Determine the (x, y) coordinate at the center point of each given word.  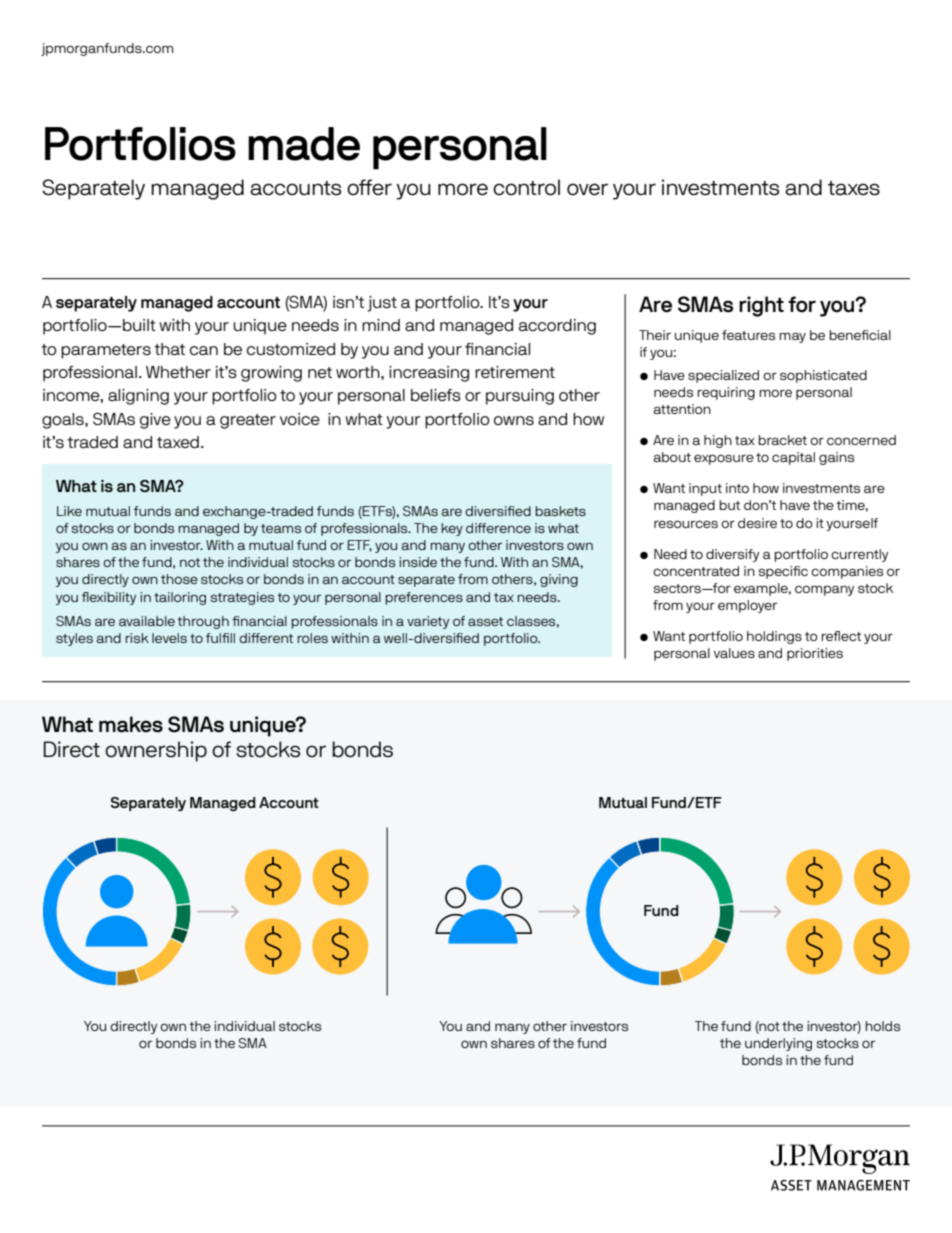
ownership (156, 751)
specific (783, 572)
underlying (778, 1044)
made (304, 144)
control (526, 187)
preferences (424, 598)
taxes (854, 188)
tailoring (180, 598)
